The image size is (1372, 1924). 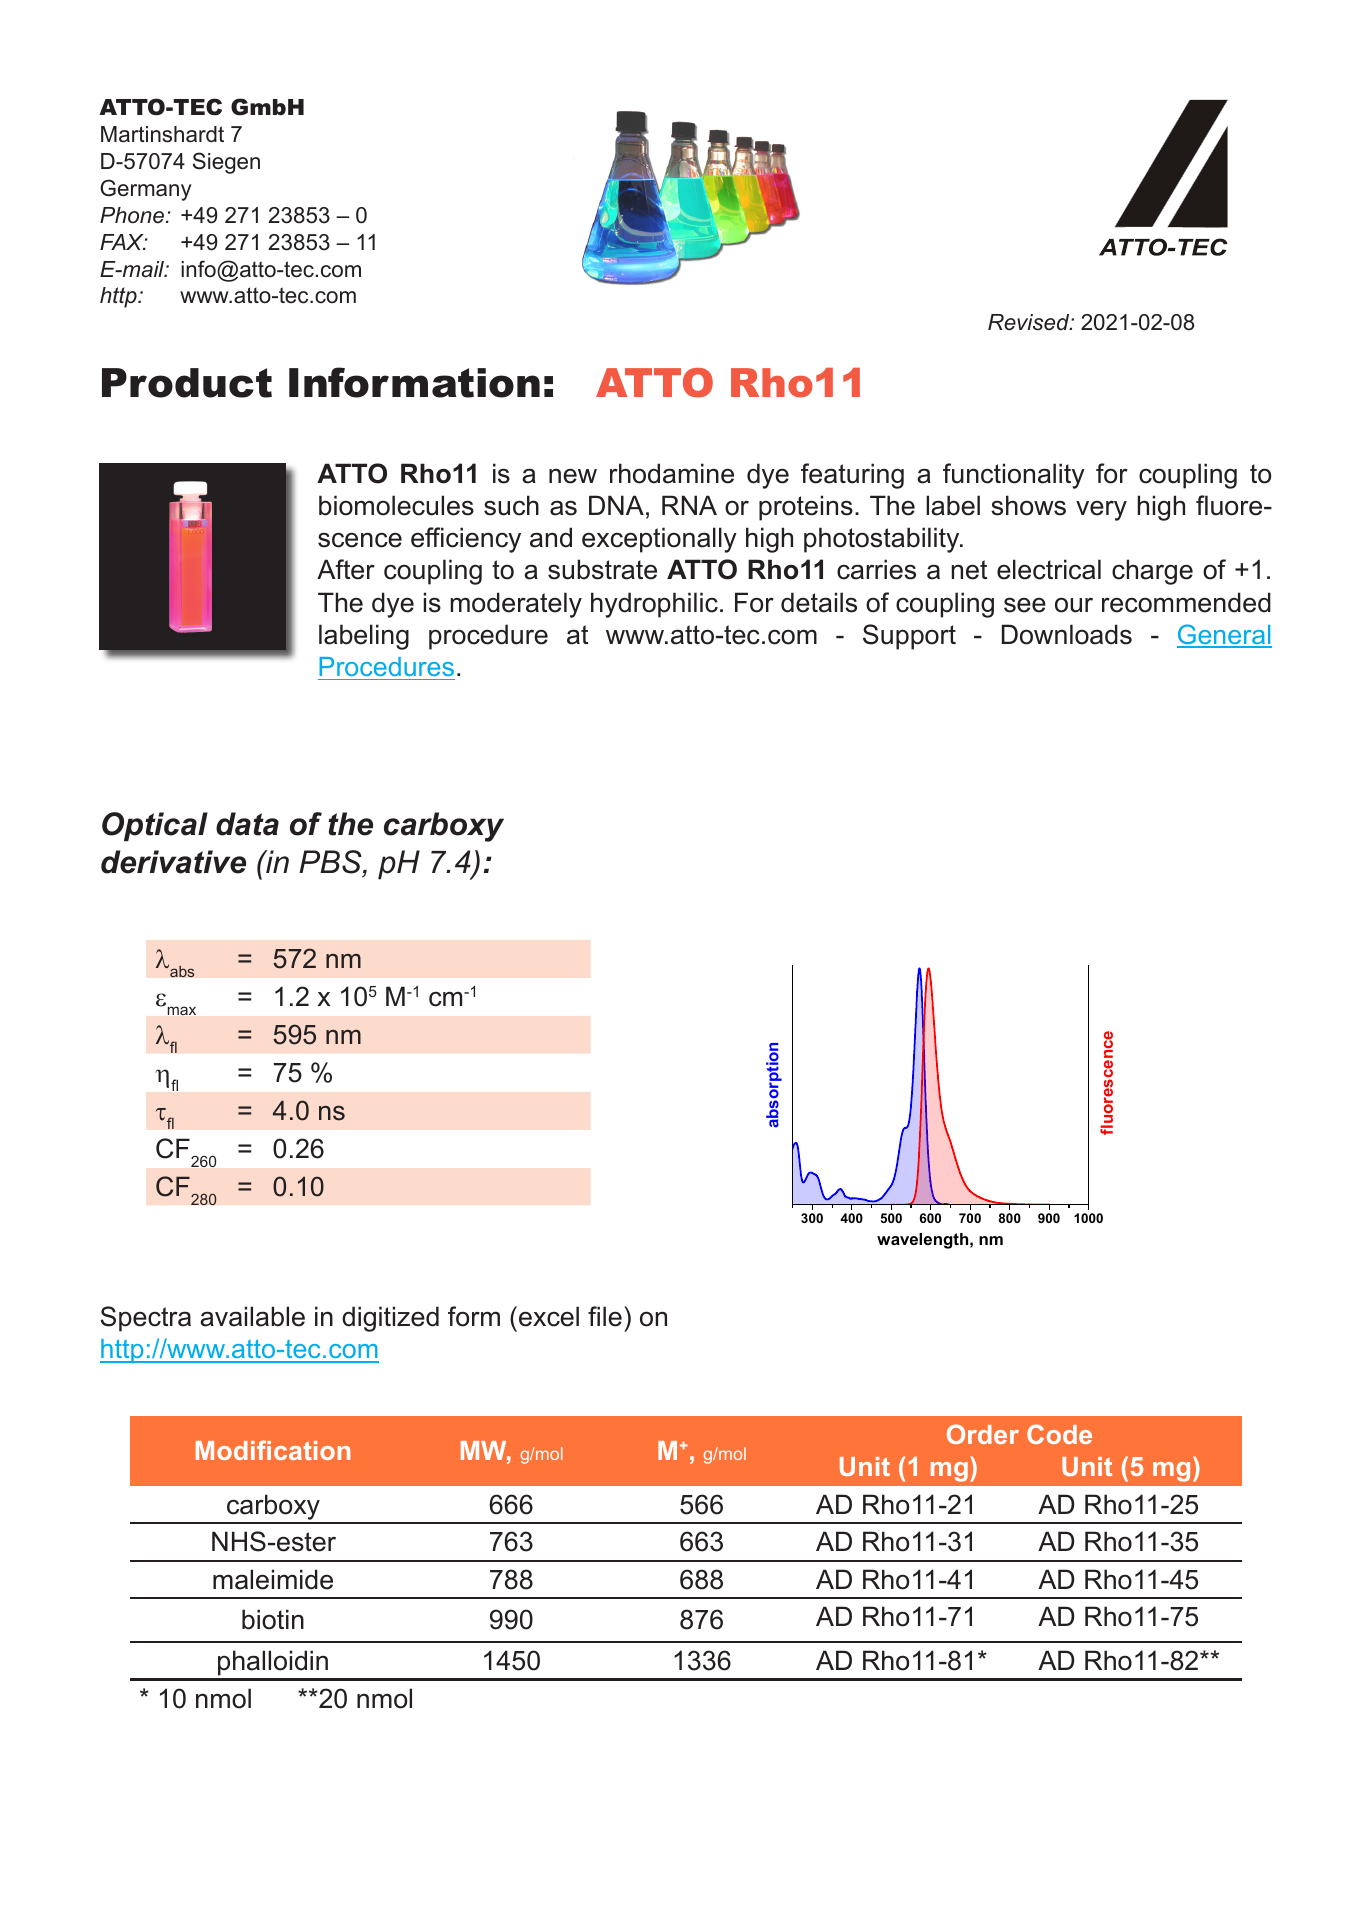 What do you see at coordinates (1067, 634) in the page?
I see `Downloads` at bounding box center [1067, 634].
